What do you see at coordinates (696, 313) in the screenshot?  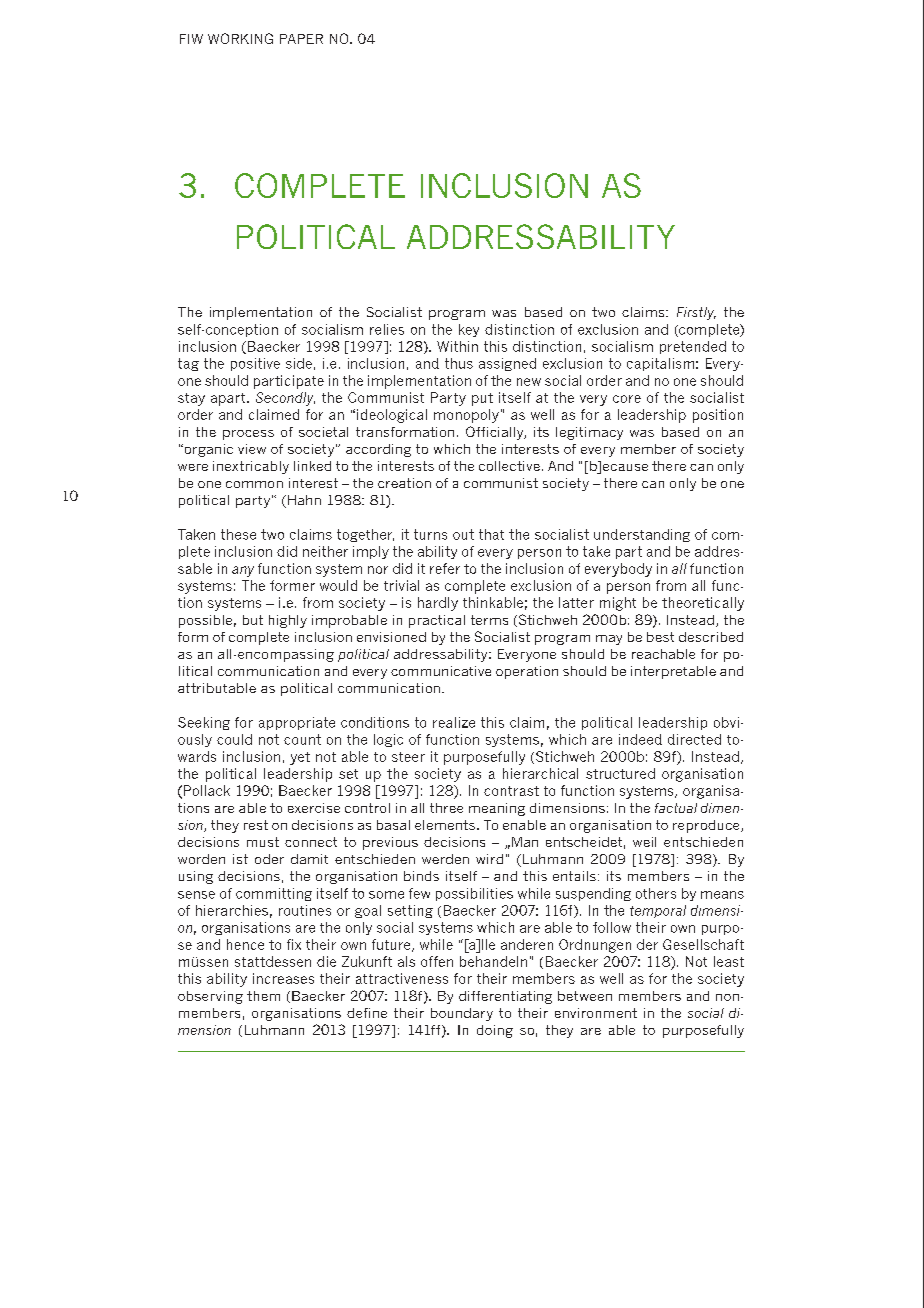 I see `Firstly` at bounding box center [696, 313].
